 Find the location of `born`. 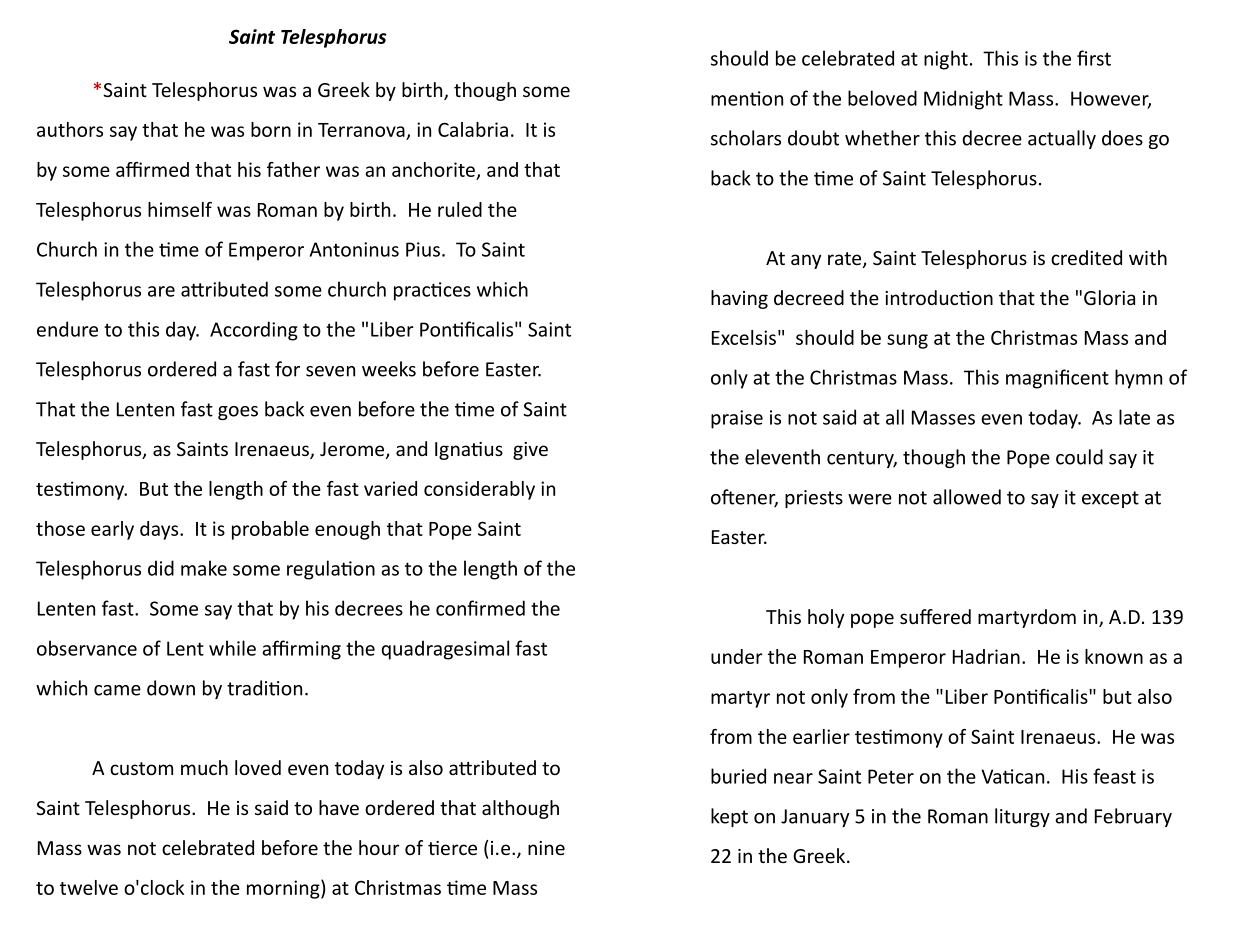

born is located at coordinates (271, 129).
